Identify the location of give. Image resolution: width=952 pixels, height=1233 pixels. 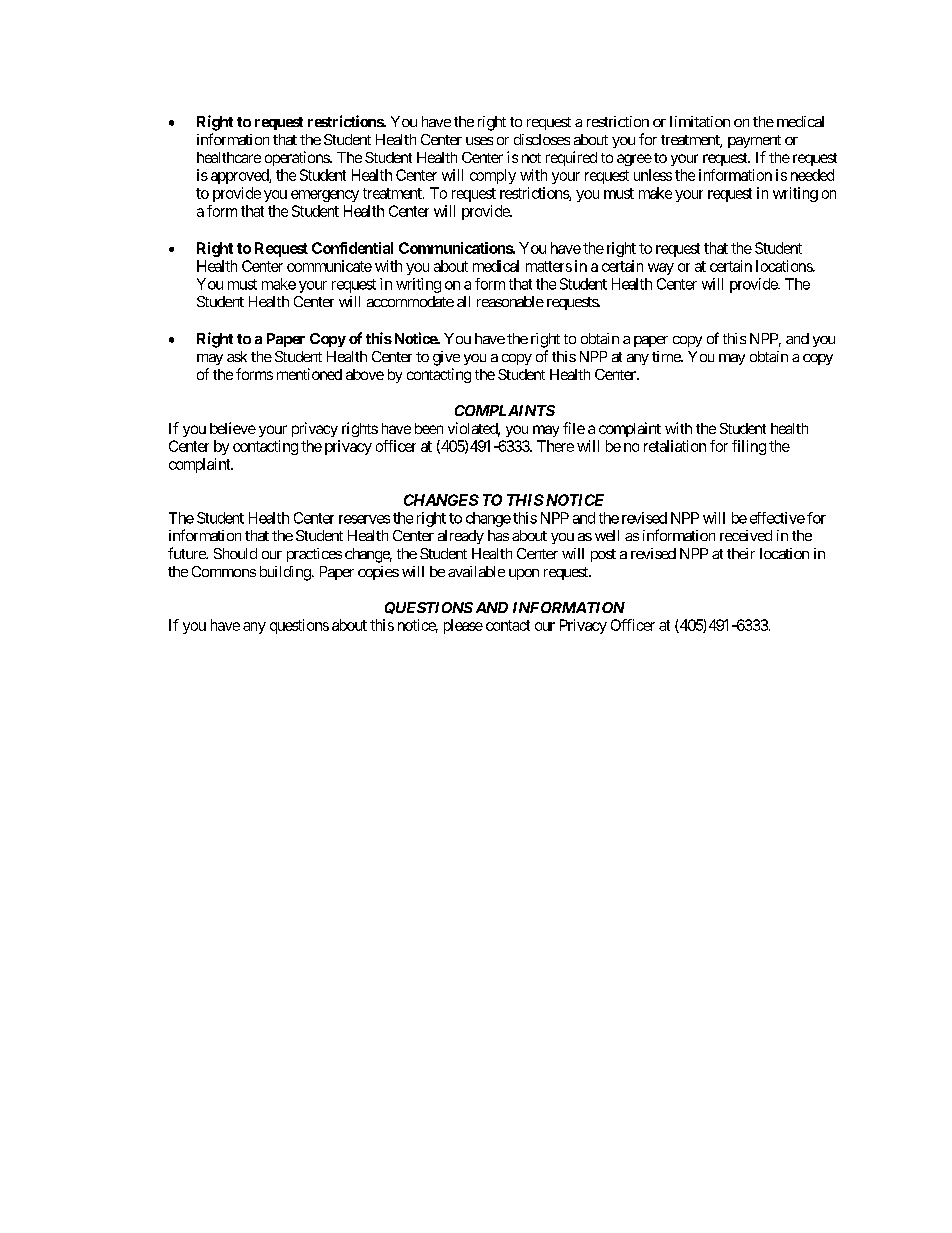
(446, 358).
